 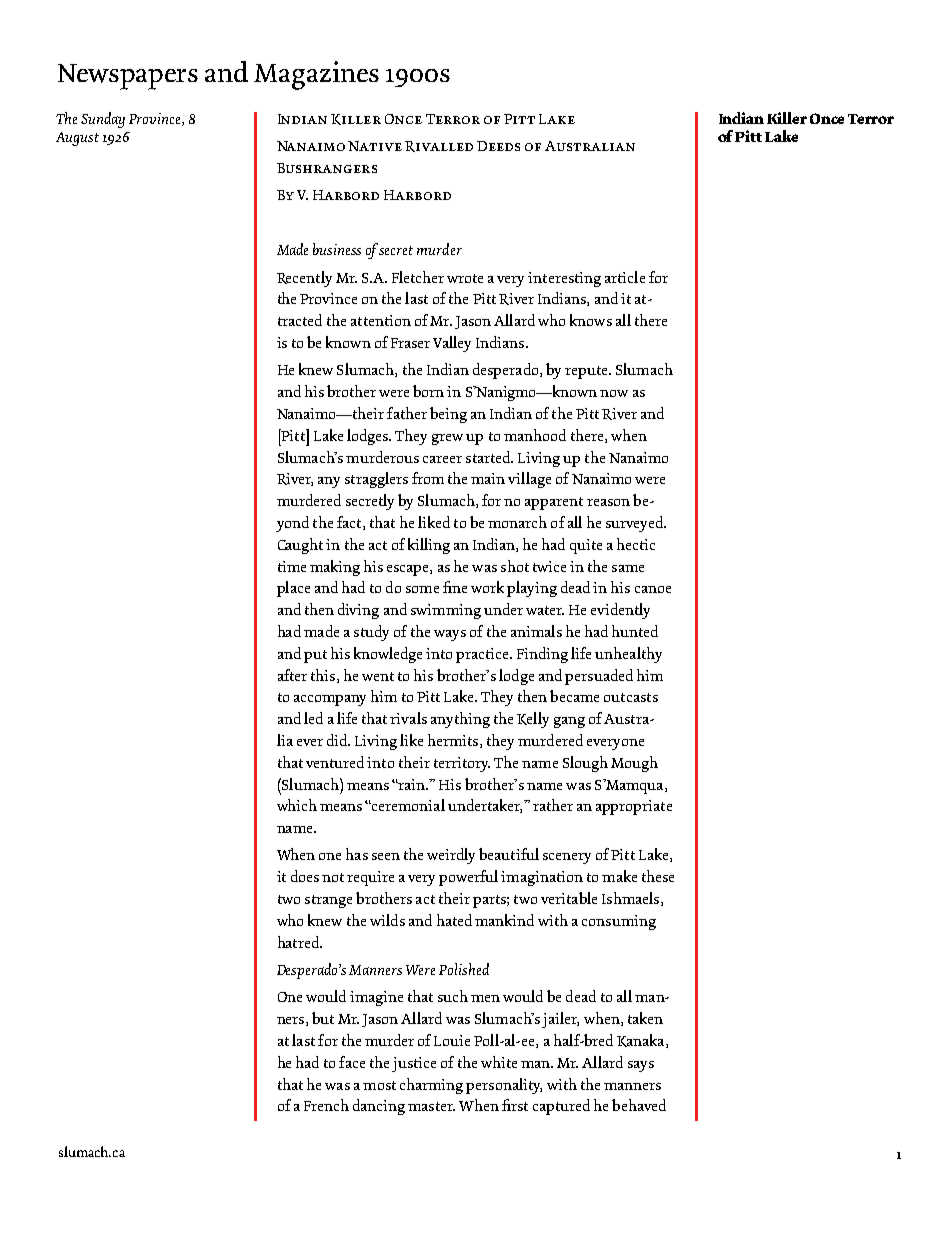 I want to click on Caught, so click(x=300, y=546).
